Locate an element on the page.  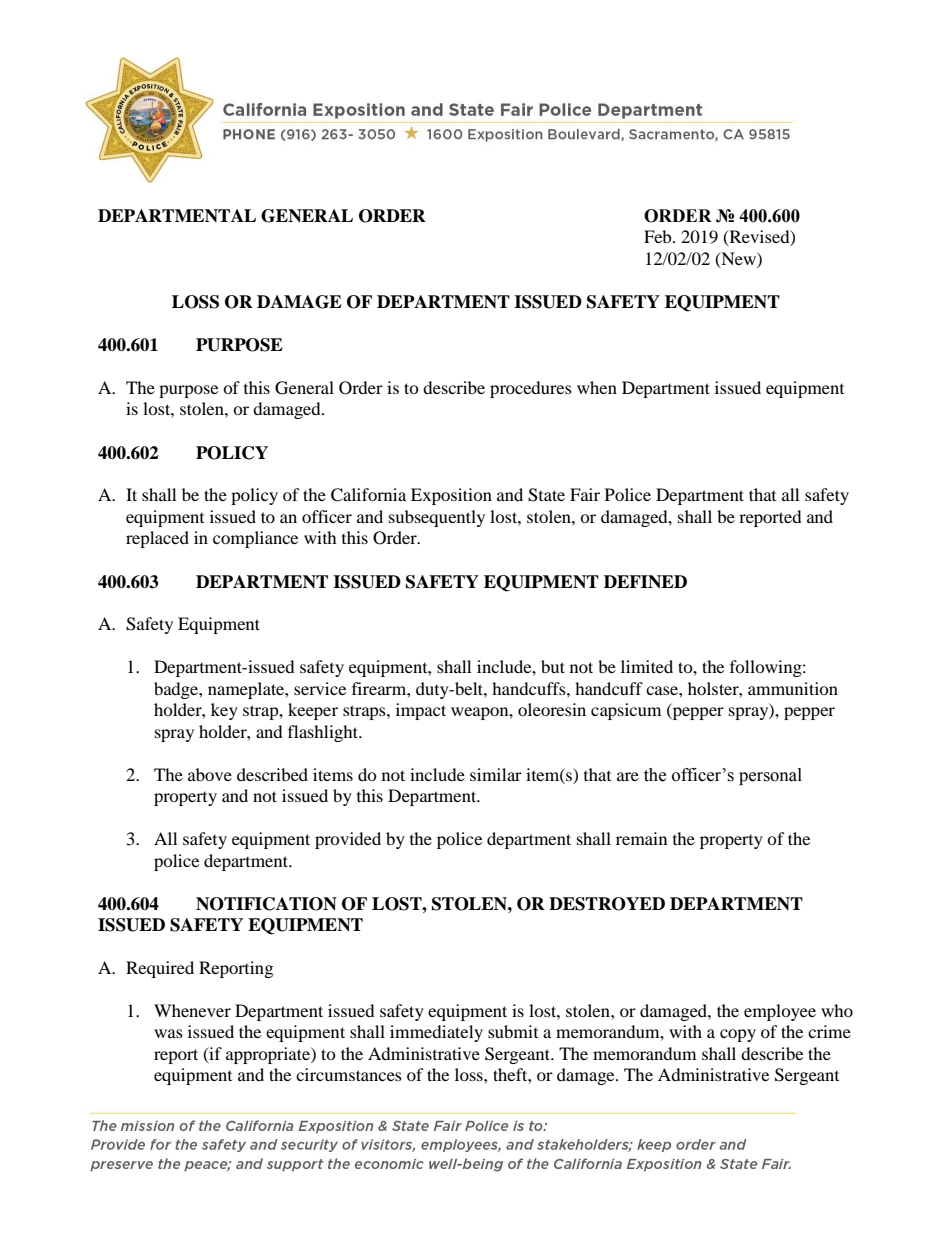
Feb is located at coordinates (659, 236).
